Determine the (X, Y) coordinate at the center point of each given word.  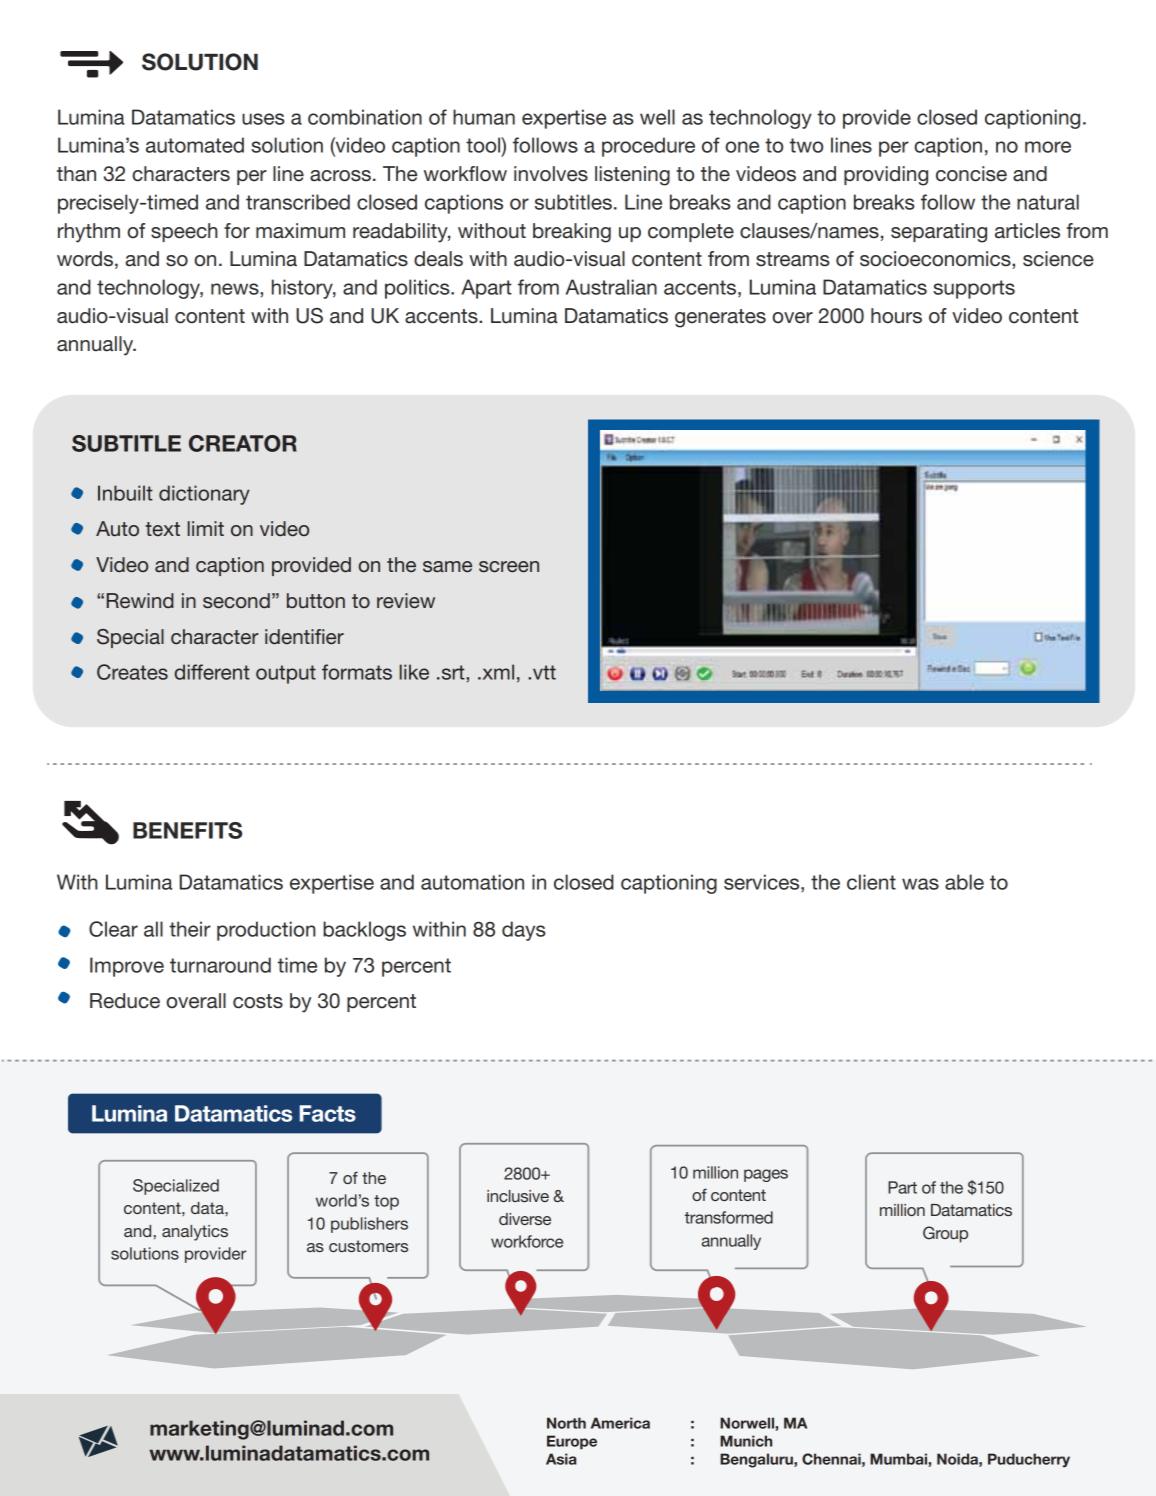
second (236, 601)
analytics (195, 1233)
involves (551, 174)
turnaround (220, 965)
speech (184, 232)
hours (896, 316)
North (566, 1423)
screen (509, 567)
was (920, 884)
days (524, 931)
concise (971, 174)
